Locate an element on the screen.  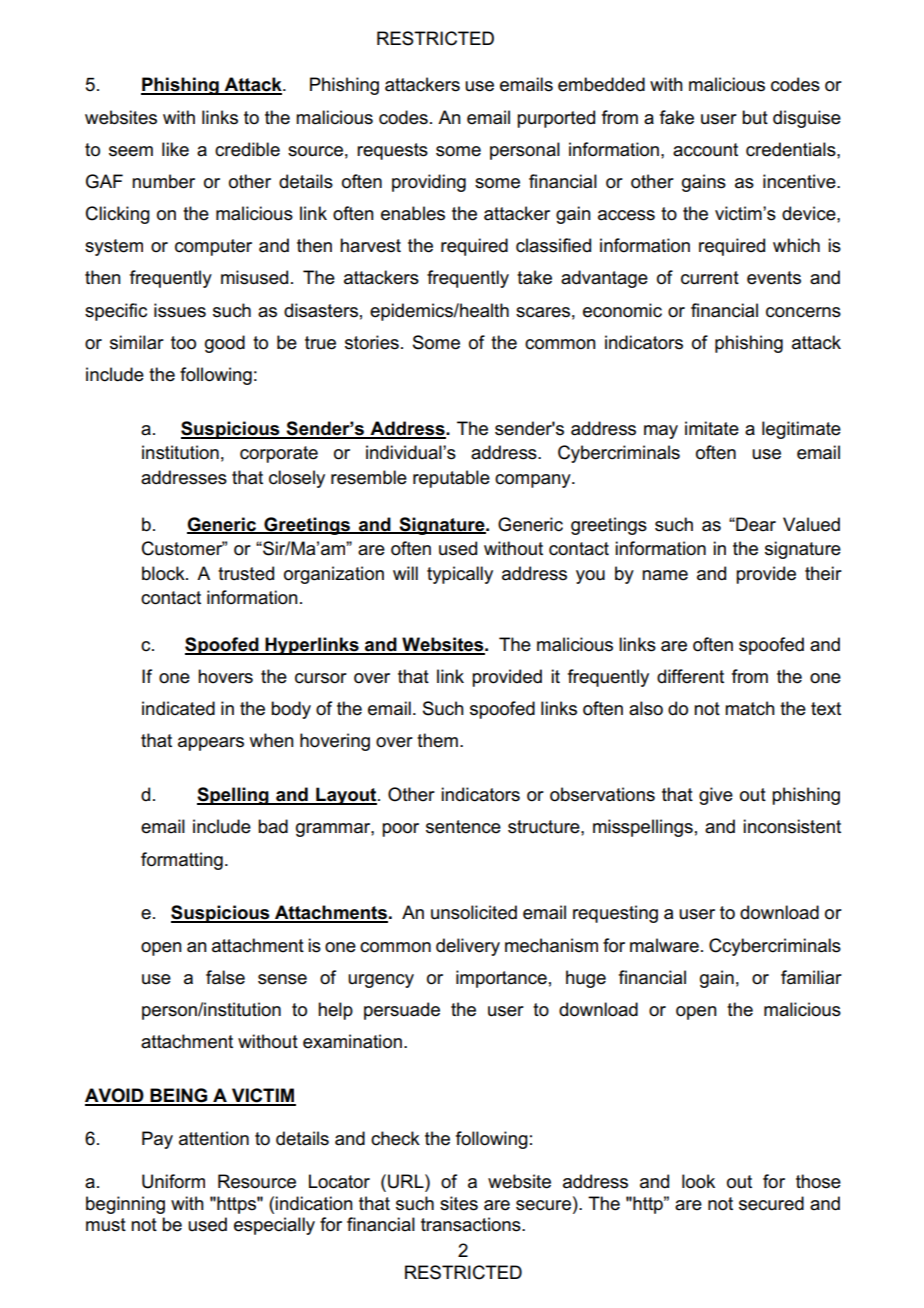
indicated is located at coordinates (178, 708).
